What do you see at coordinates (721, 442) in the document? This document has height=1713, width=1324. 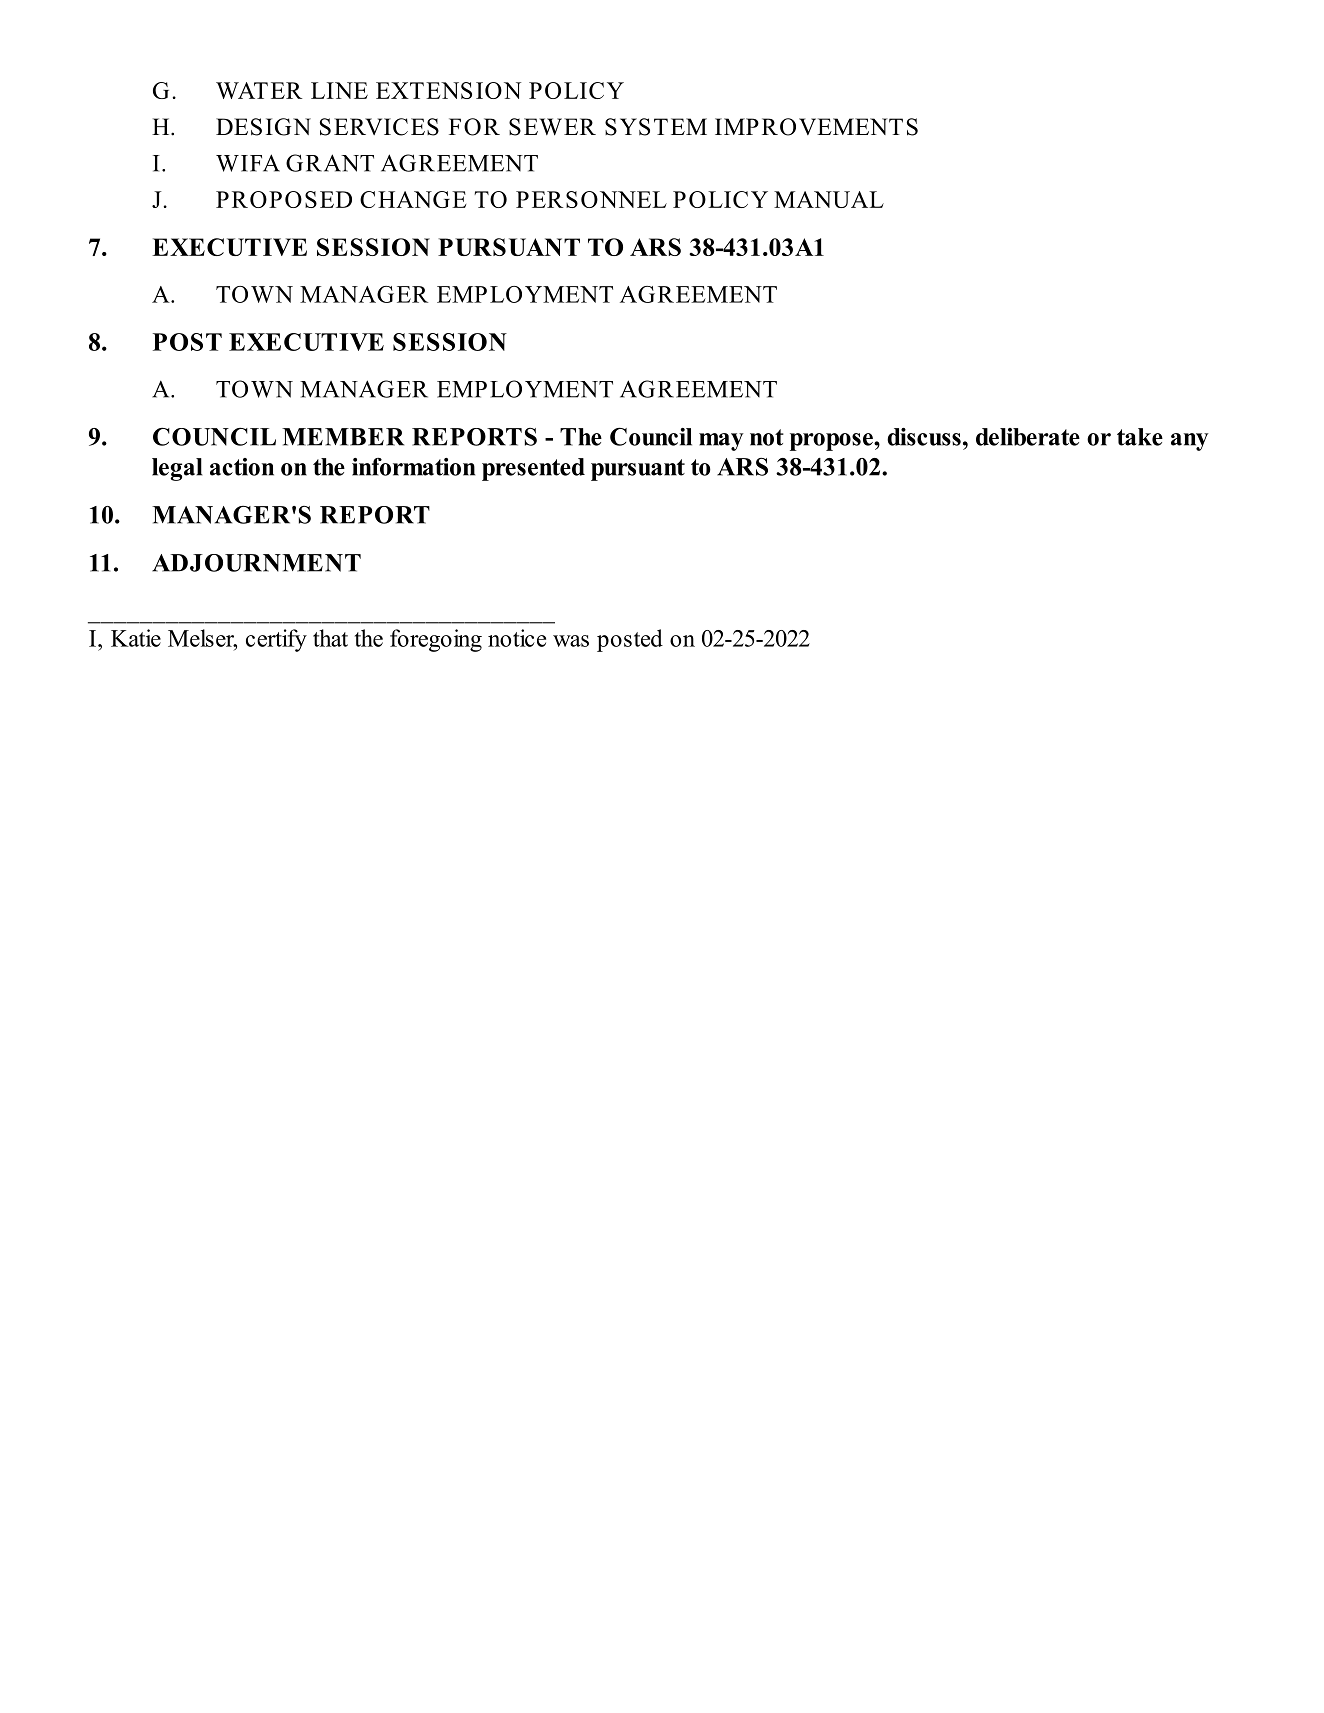 I see `may` at bounding box center [721, 442].
